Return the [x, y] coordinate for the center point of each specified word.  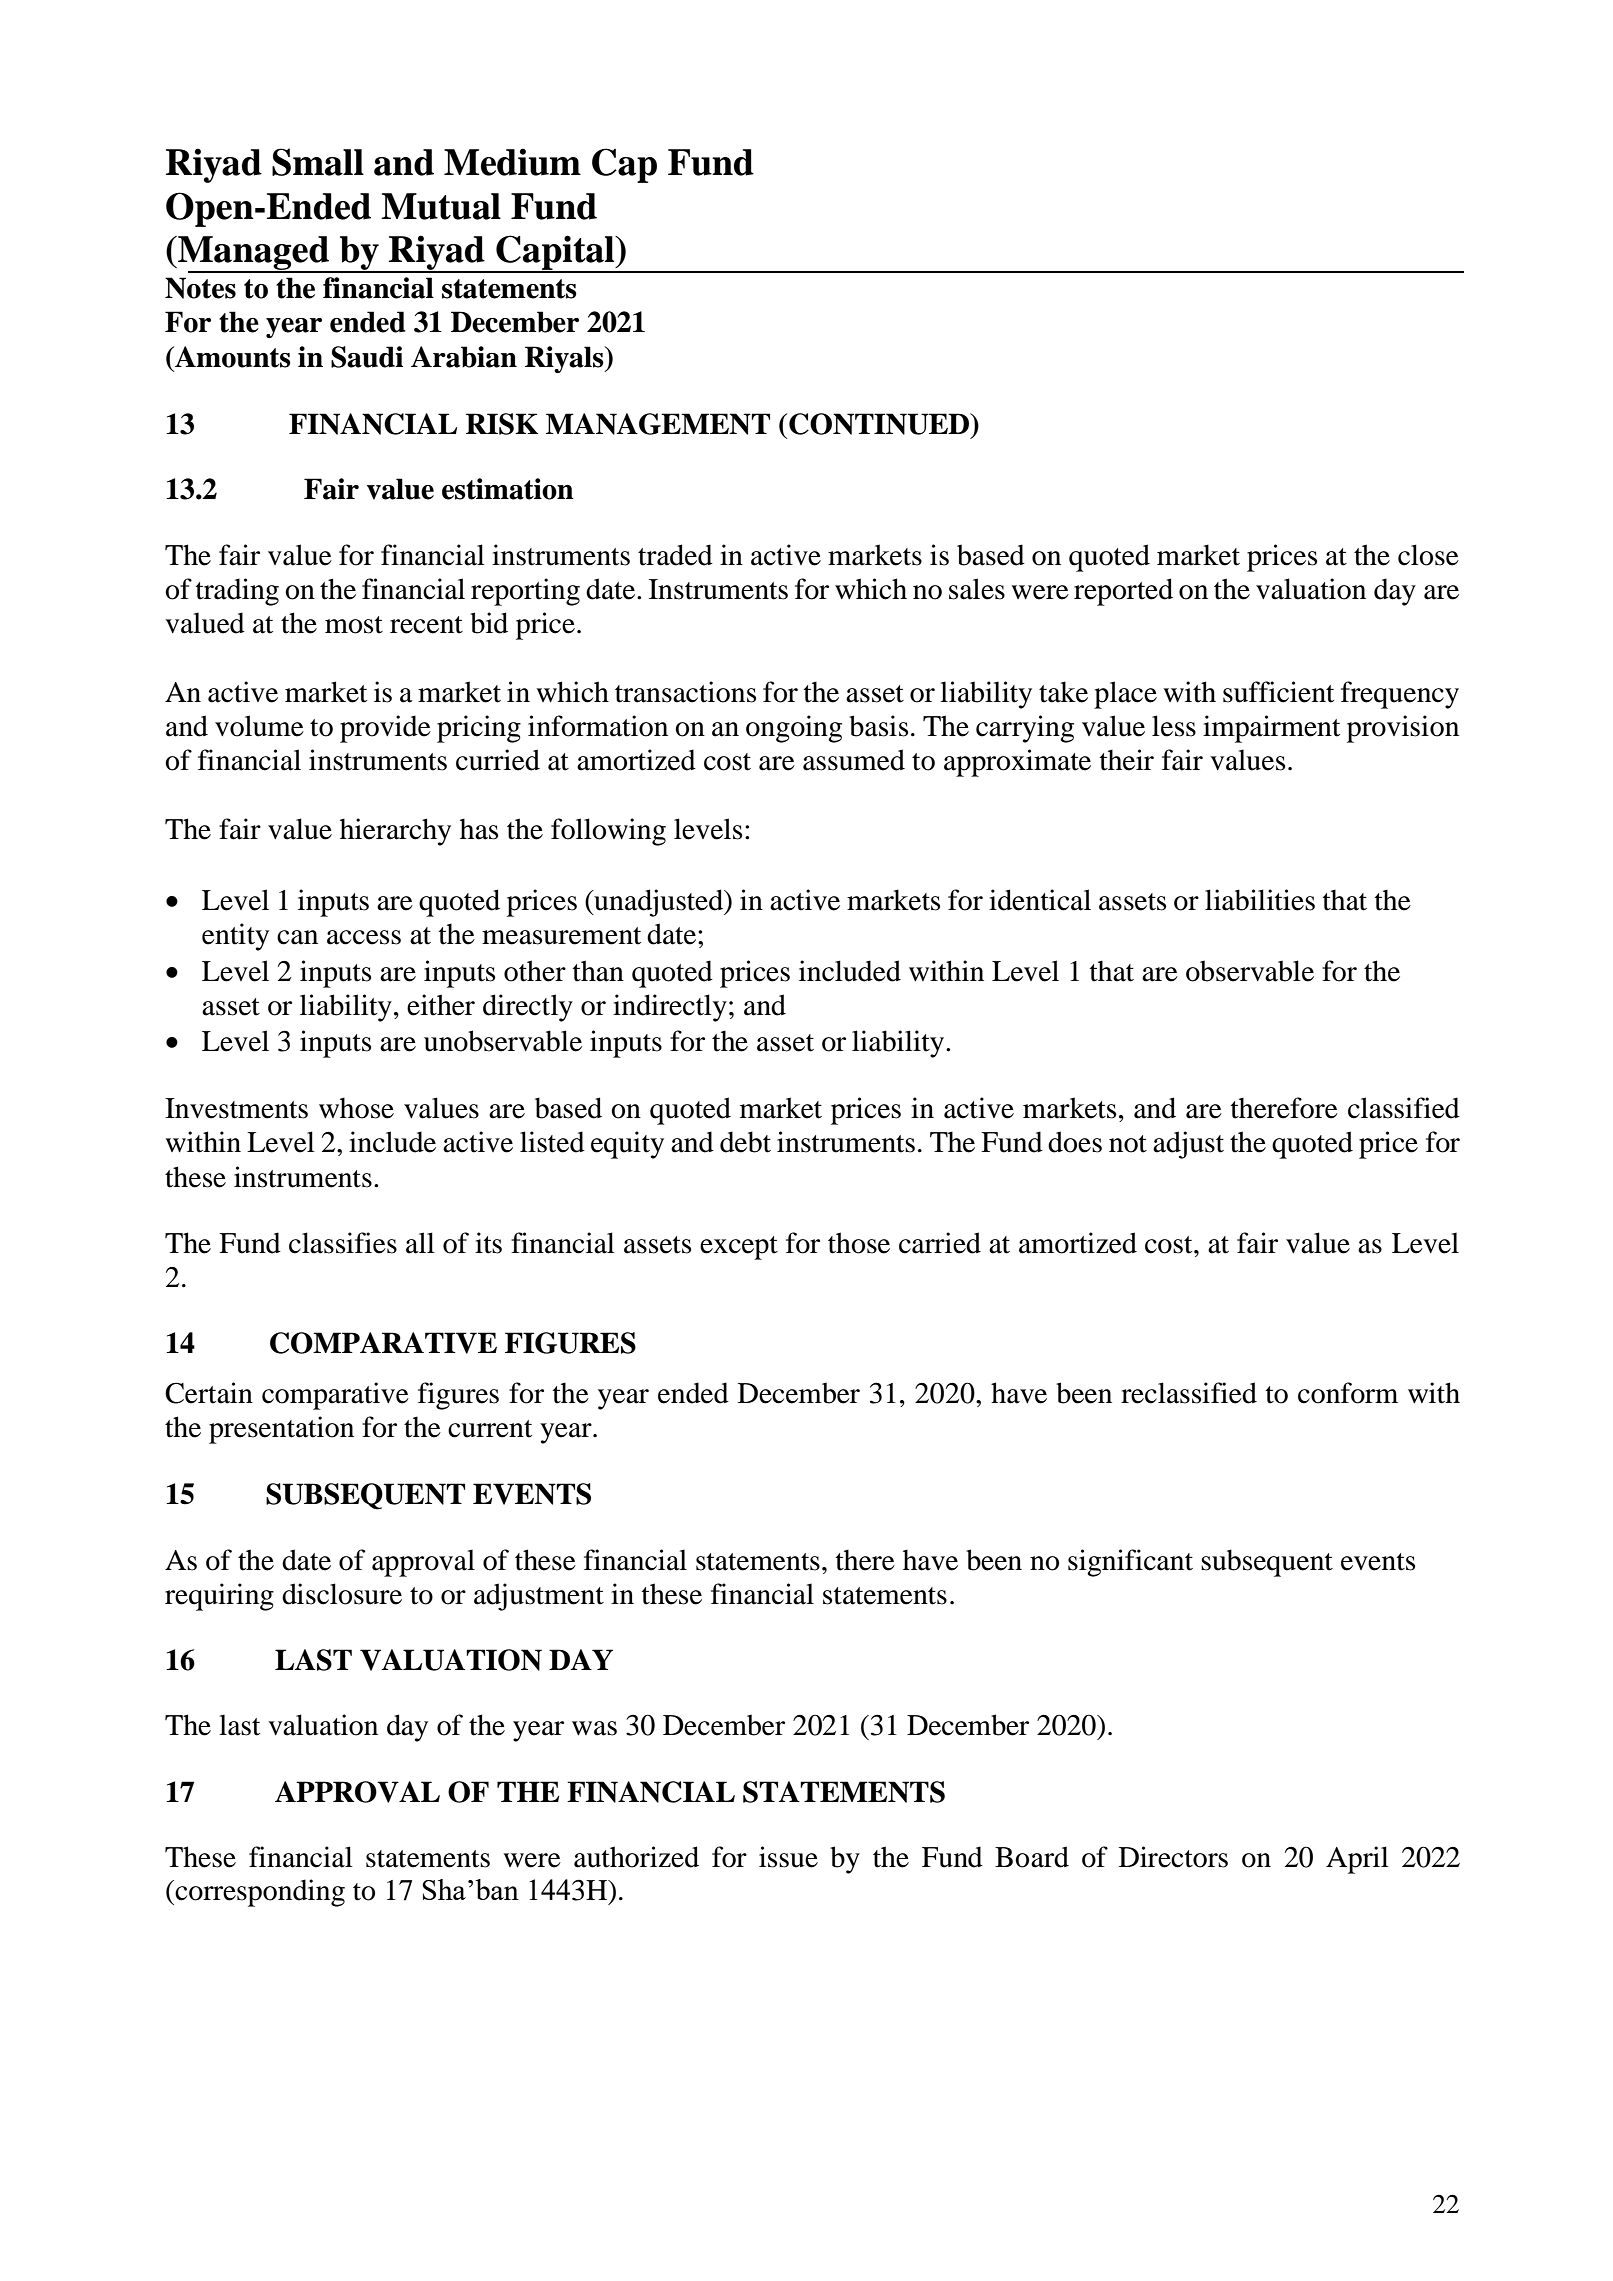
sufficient [1278, 692]
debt [745, 1142]
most [354, 625]
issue [788, 1857]
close [1428, 555]
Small [318, 162]
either [441, 1005]
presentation [281, 1430]
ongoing [794, 729]
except [739, 1248]
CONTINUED [880, 424]
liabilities [1260, 900]
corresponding [259, 1893]
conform [1348, 1393]
